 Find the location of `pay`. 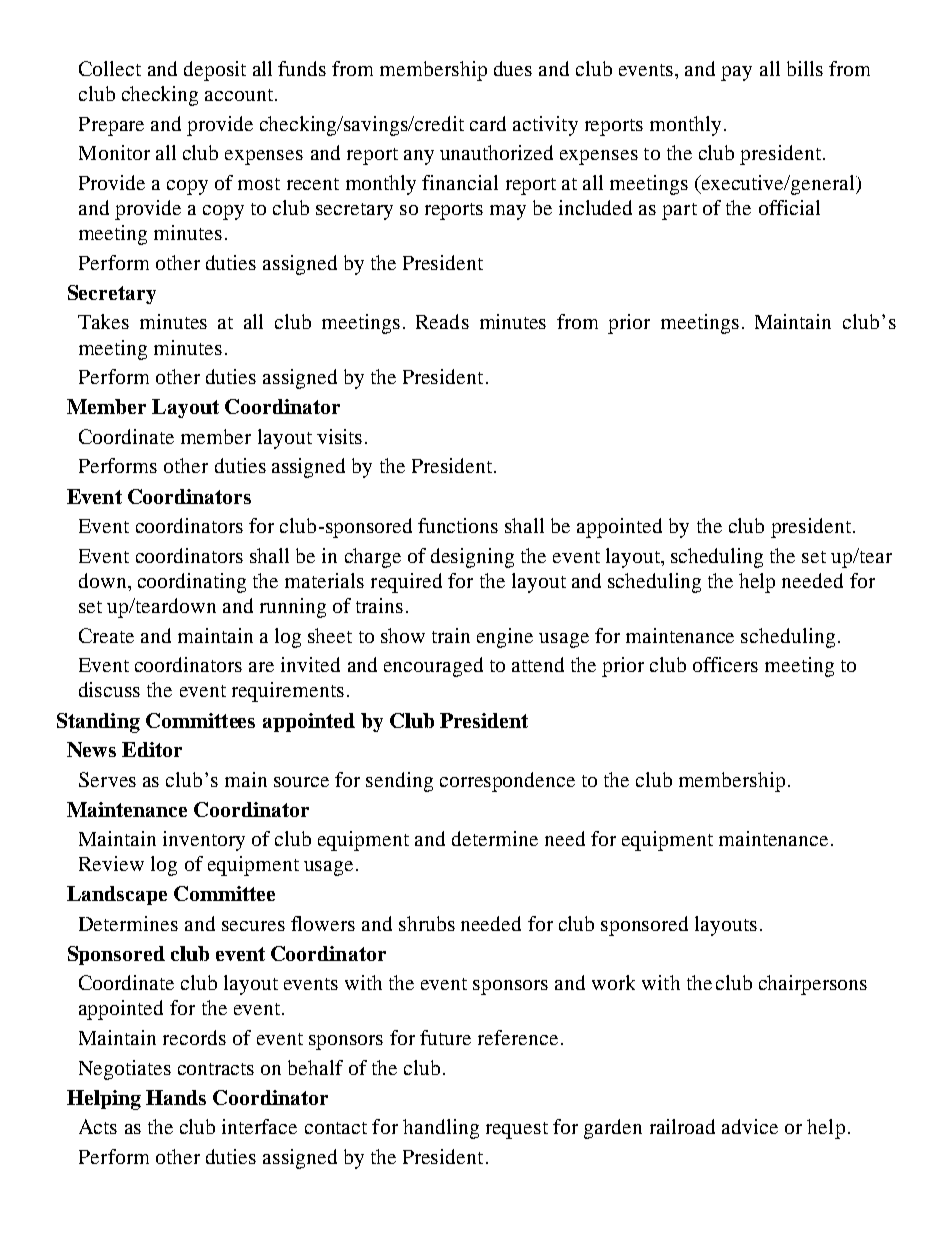

pay is located at coordinates (736, 73).
